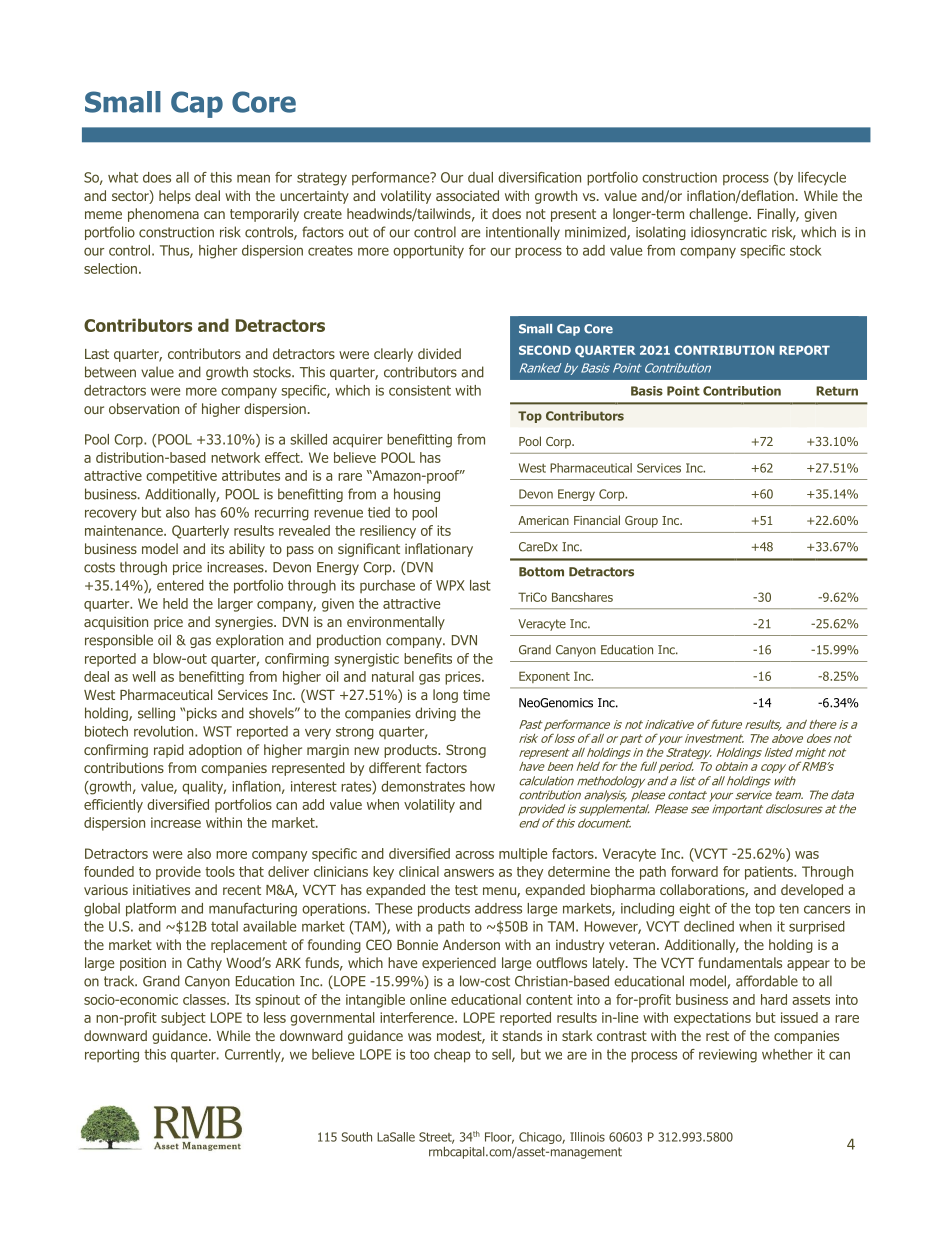 This page has height=1233, width=952. Describe the element at coordinates (641, 522) in the page. I see `Group` at that location.
